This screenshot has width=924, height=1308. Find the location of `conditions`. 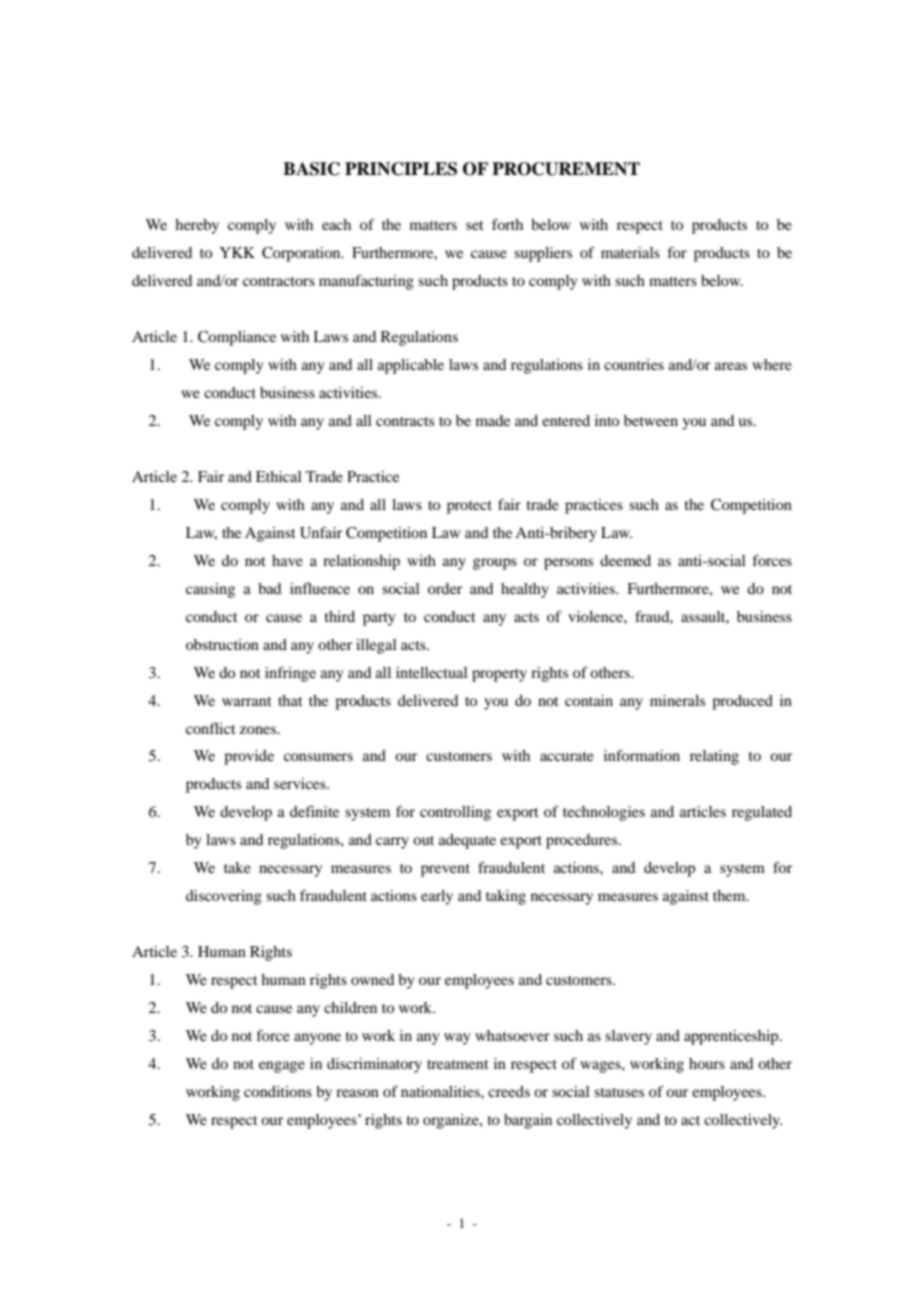

conditions is located at coordinates (278, 1091).
